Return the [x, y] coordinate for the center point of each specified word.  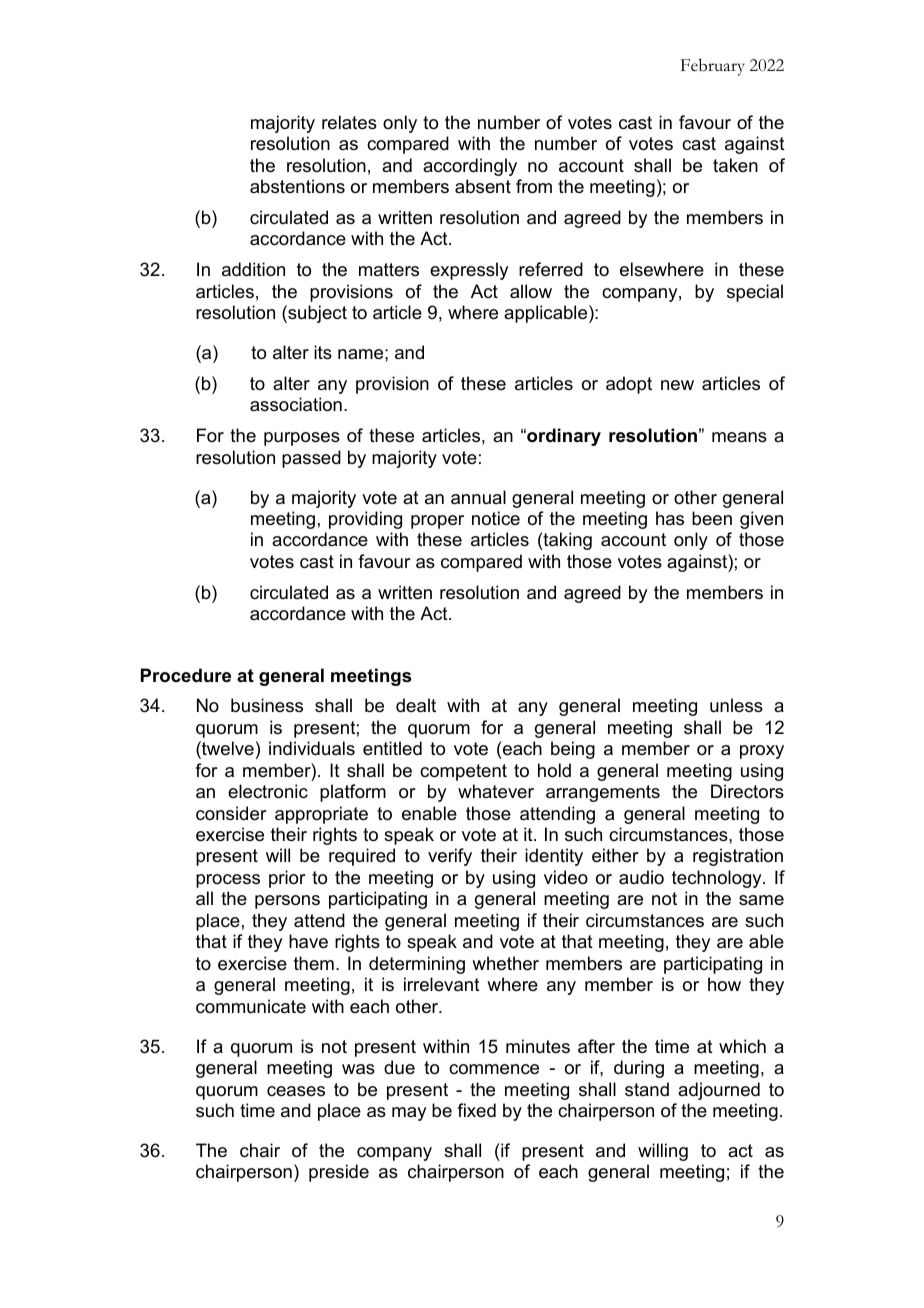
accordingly [470, 167]
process [228, 881]
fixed [476, 1110]
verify [450, 857]
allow [531, 291]
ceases [296, 1091]
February [713, 67]
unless [736, 705]
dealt [416, 705]
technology [718, 879]
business [267, 705]
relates [349, 122]
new [677, 385]
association [296, 404]
